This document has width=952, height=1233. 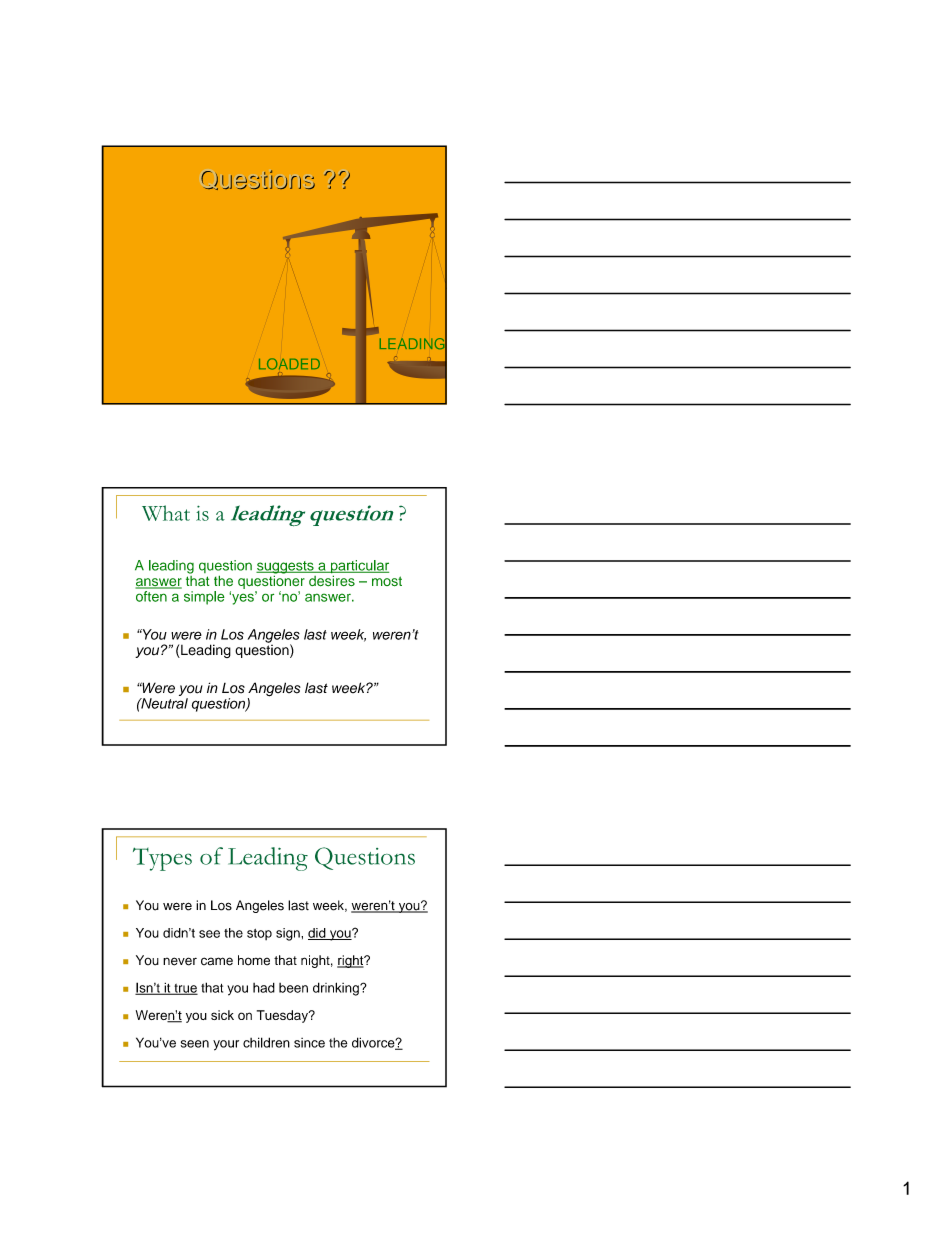 I want to click on seen, so click(x=195, y=1044).
